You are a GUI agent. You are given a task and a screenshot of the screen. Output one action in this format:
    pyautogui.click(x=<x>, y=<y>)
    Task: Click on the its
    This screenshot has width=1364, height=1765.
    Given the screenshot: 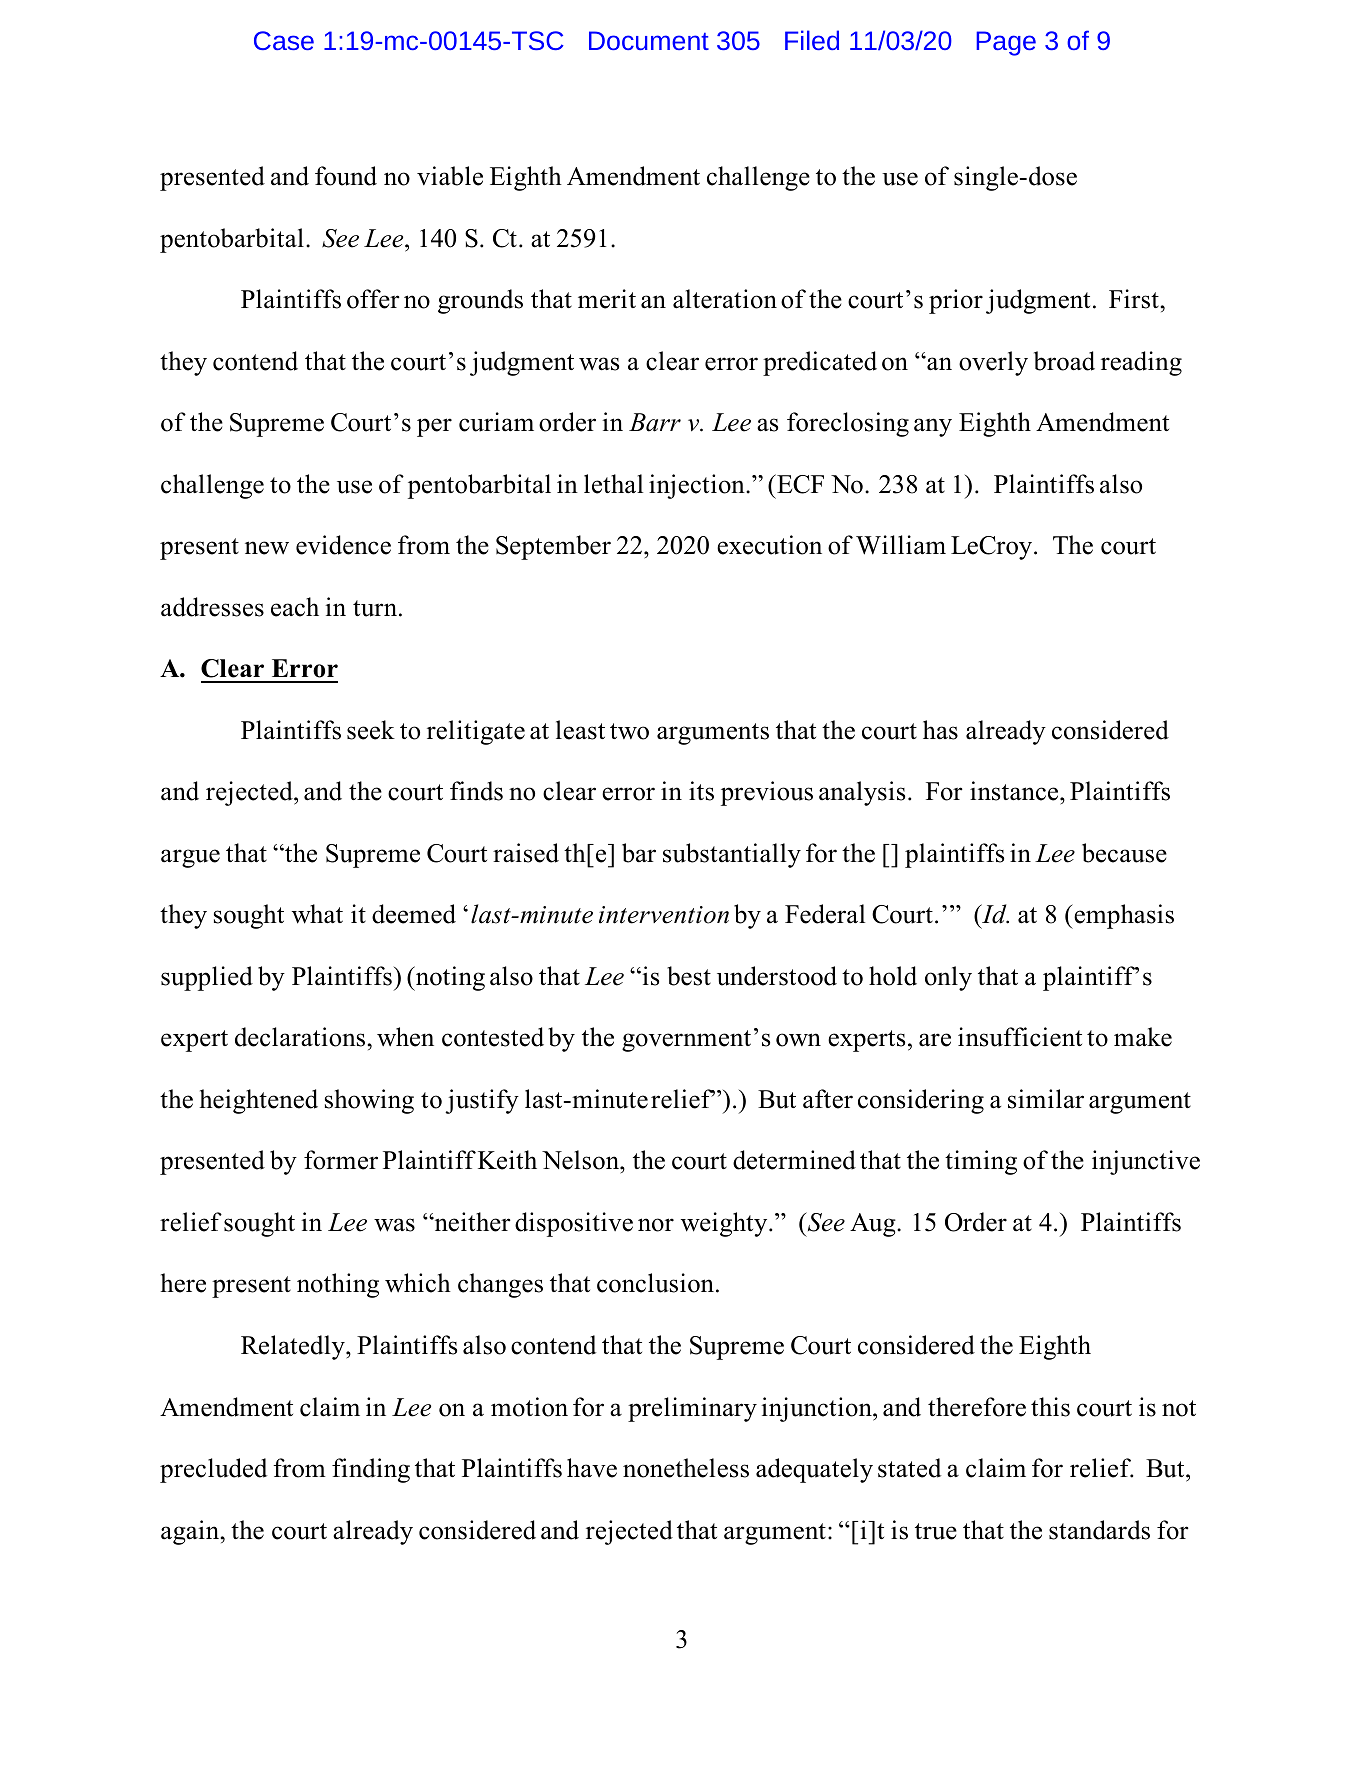 What is the action you would take?
    pyautogui.click(x=701, y=791)
